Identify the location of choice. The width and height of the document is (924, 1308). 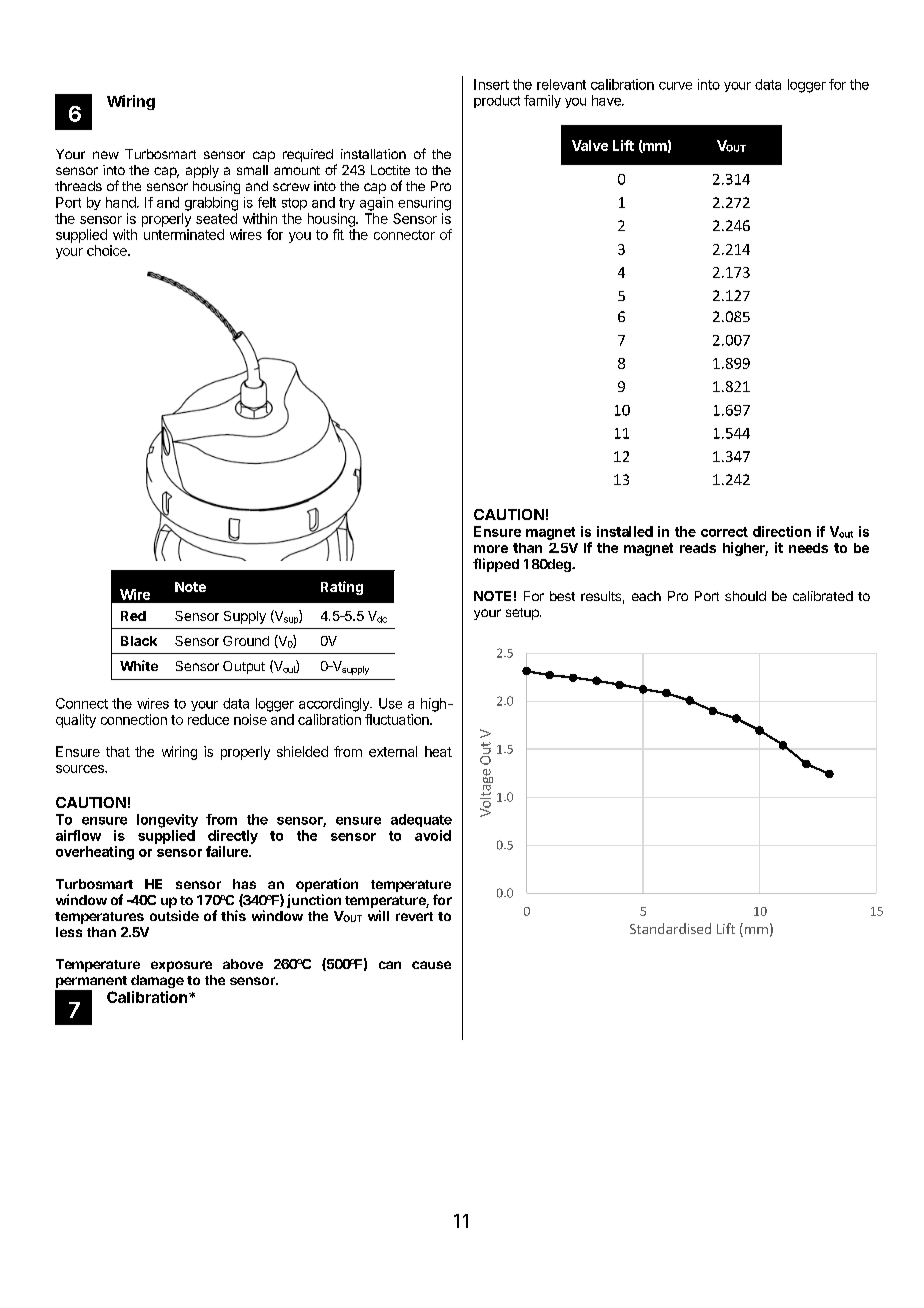
(108, 250).
